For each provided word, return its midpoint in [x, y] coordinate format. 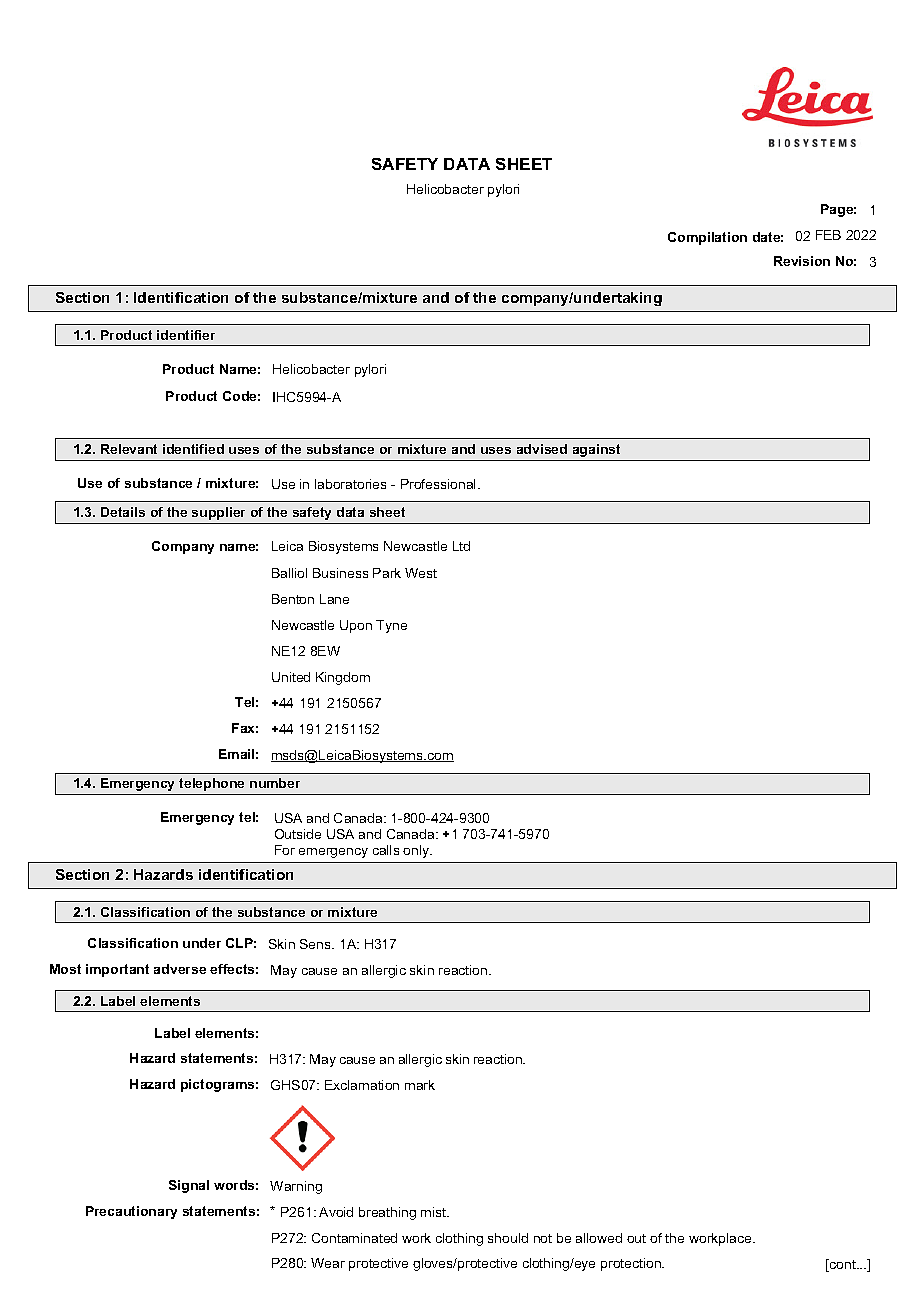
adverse [180, 969]
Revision [802, 261]
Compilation [707, 238]
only [417, 851]
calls [386, 850]
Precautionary [131, 1212]
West [421, 573]
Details [123, 512]
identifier [186, 335]
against [596, 450]
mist [435, 1212]
